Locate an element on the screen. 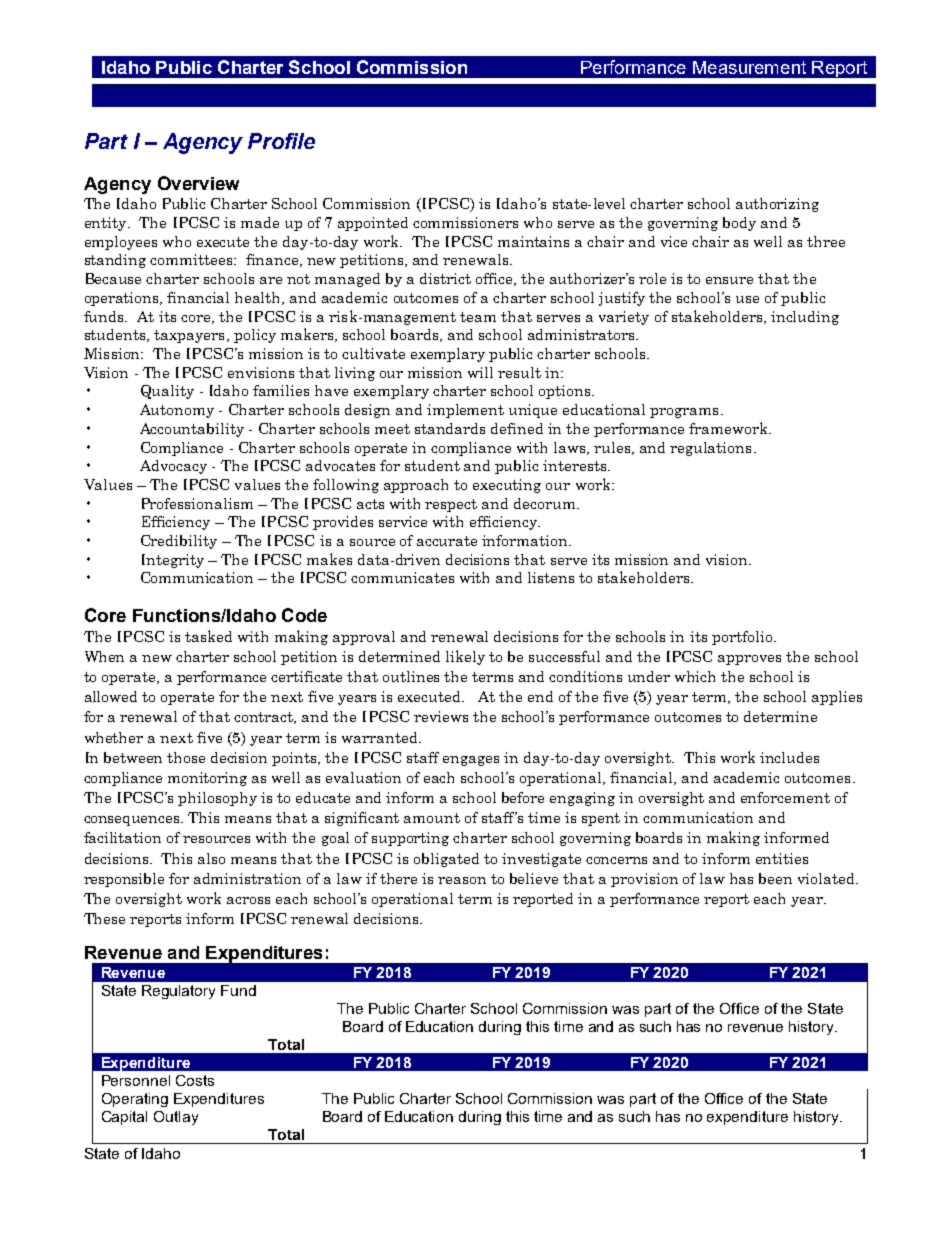 Image resolution: width=952 pixels, height=1233 pixels. engages is located at coordinates (471, 761).
